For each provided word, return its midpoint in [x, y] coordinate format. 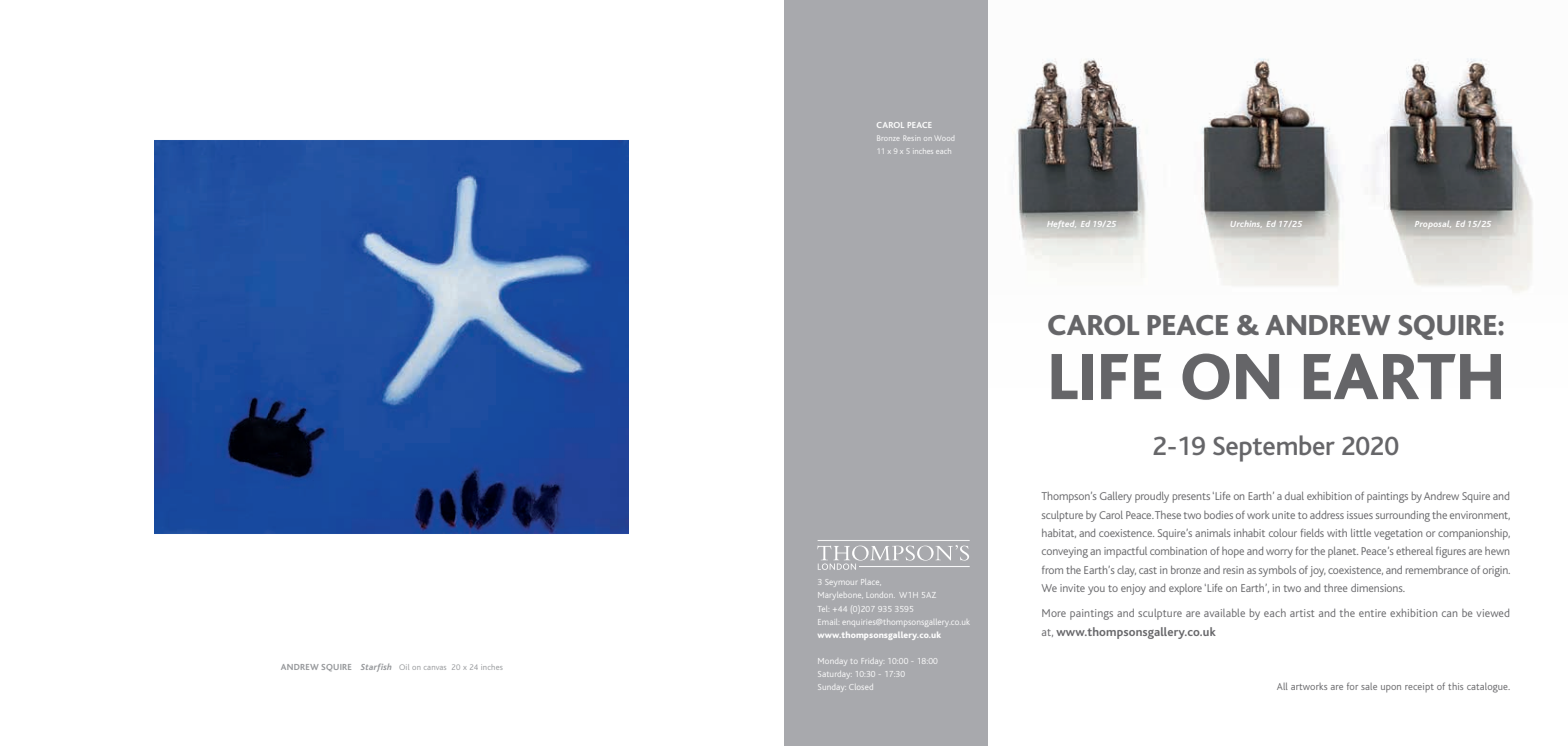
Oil [404, 667]
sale [1369, 686]
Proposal [1433, 225]
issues [1360, 515]
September [1274, 448]
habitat [1059, 533]
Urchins [1246, 224]
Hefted [1061, 224]
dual [1294, 496]
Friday [871, 661]
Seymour [841, 583]
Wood [945, 139]
